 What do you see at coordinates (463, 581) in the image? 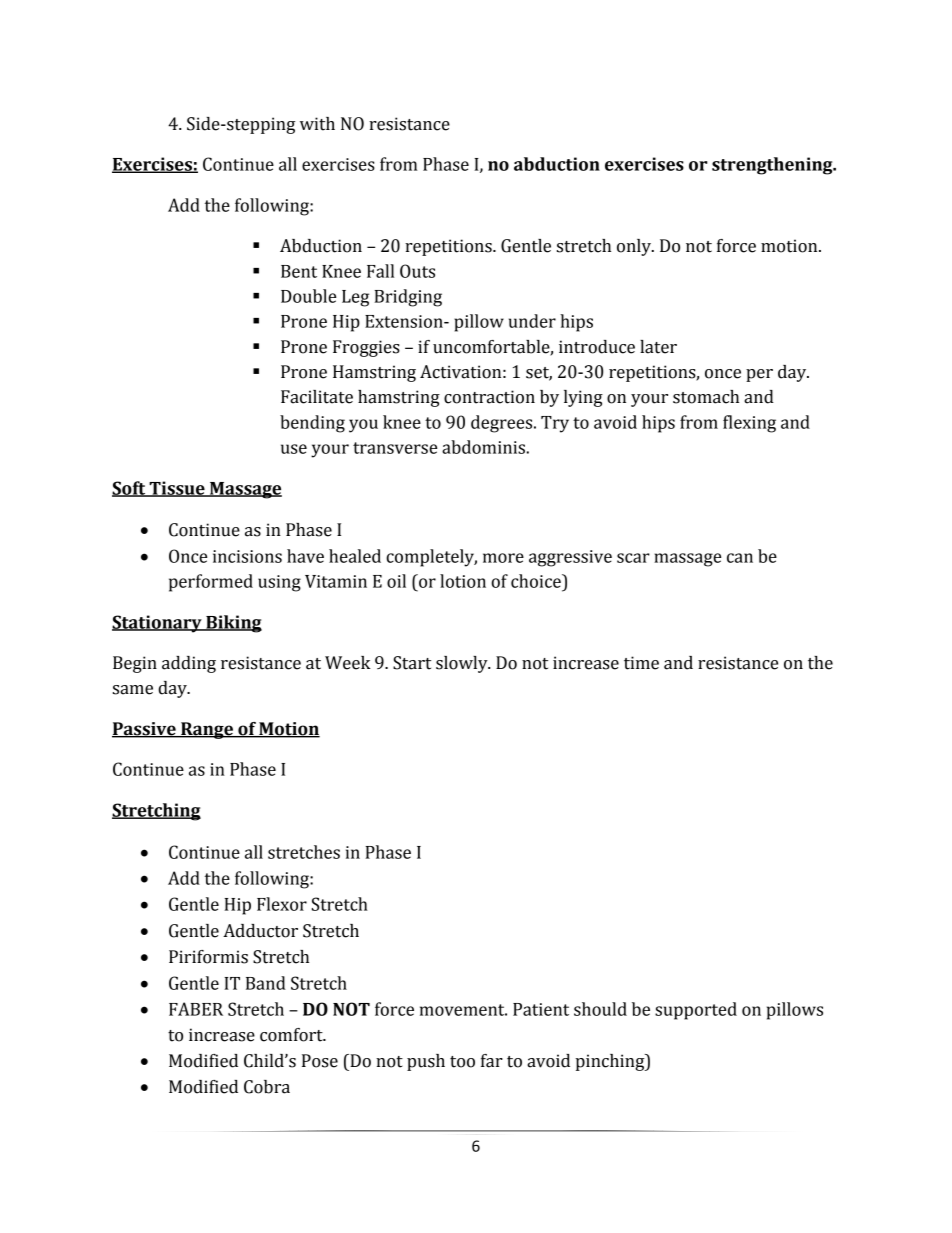
I see `lotion` at bounding box center [463, 581].
